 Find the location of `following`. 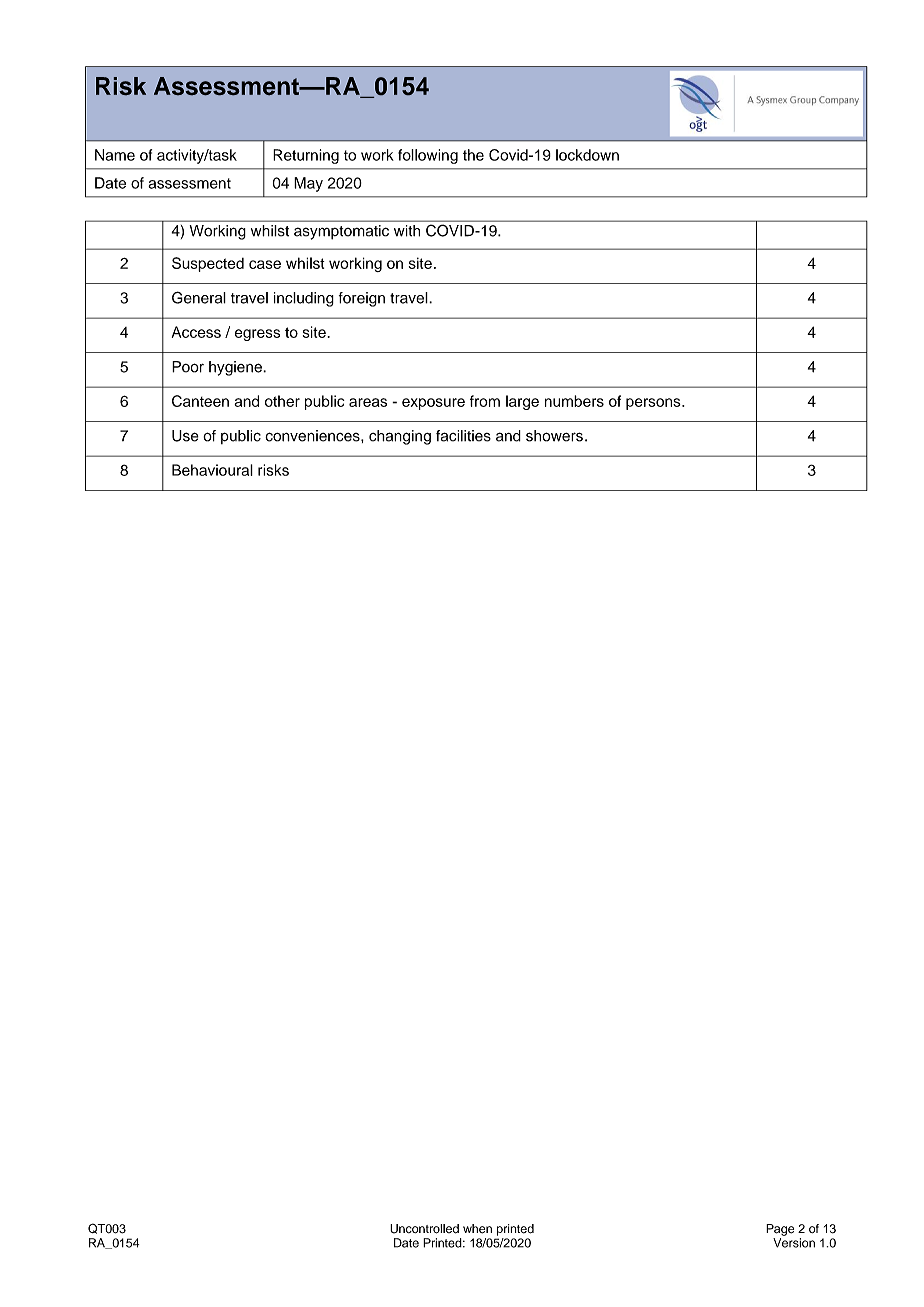

following is located at coordinates (428, 156).
